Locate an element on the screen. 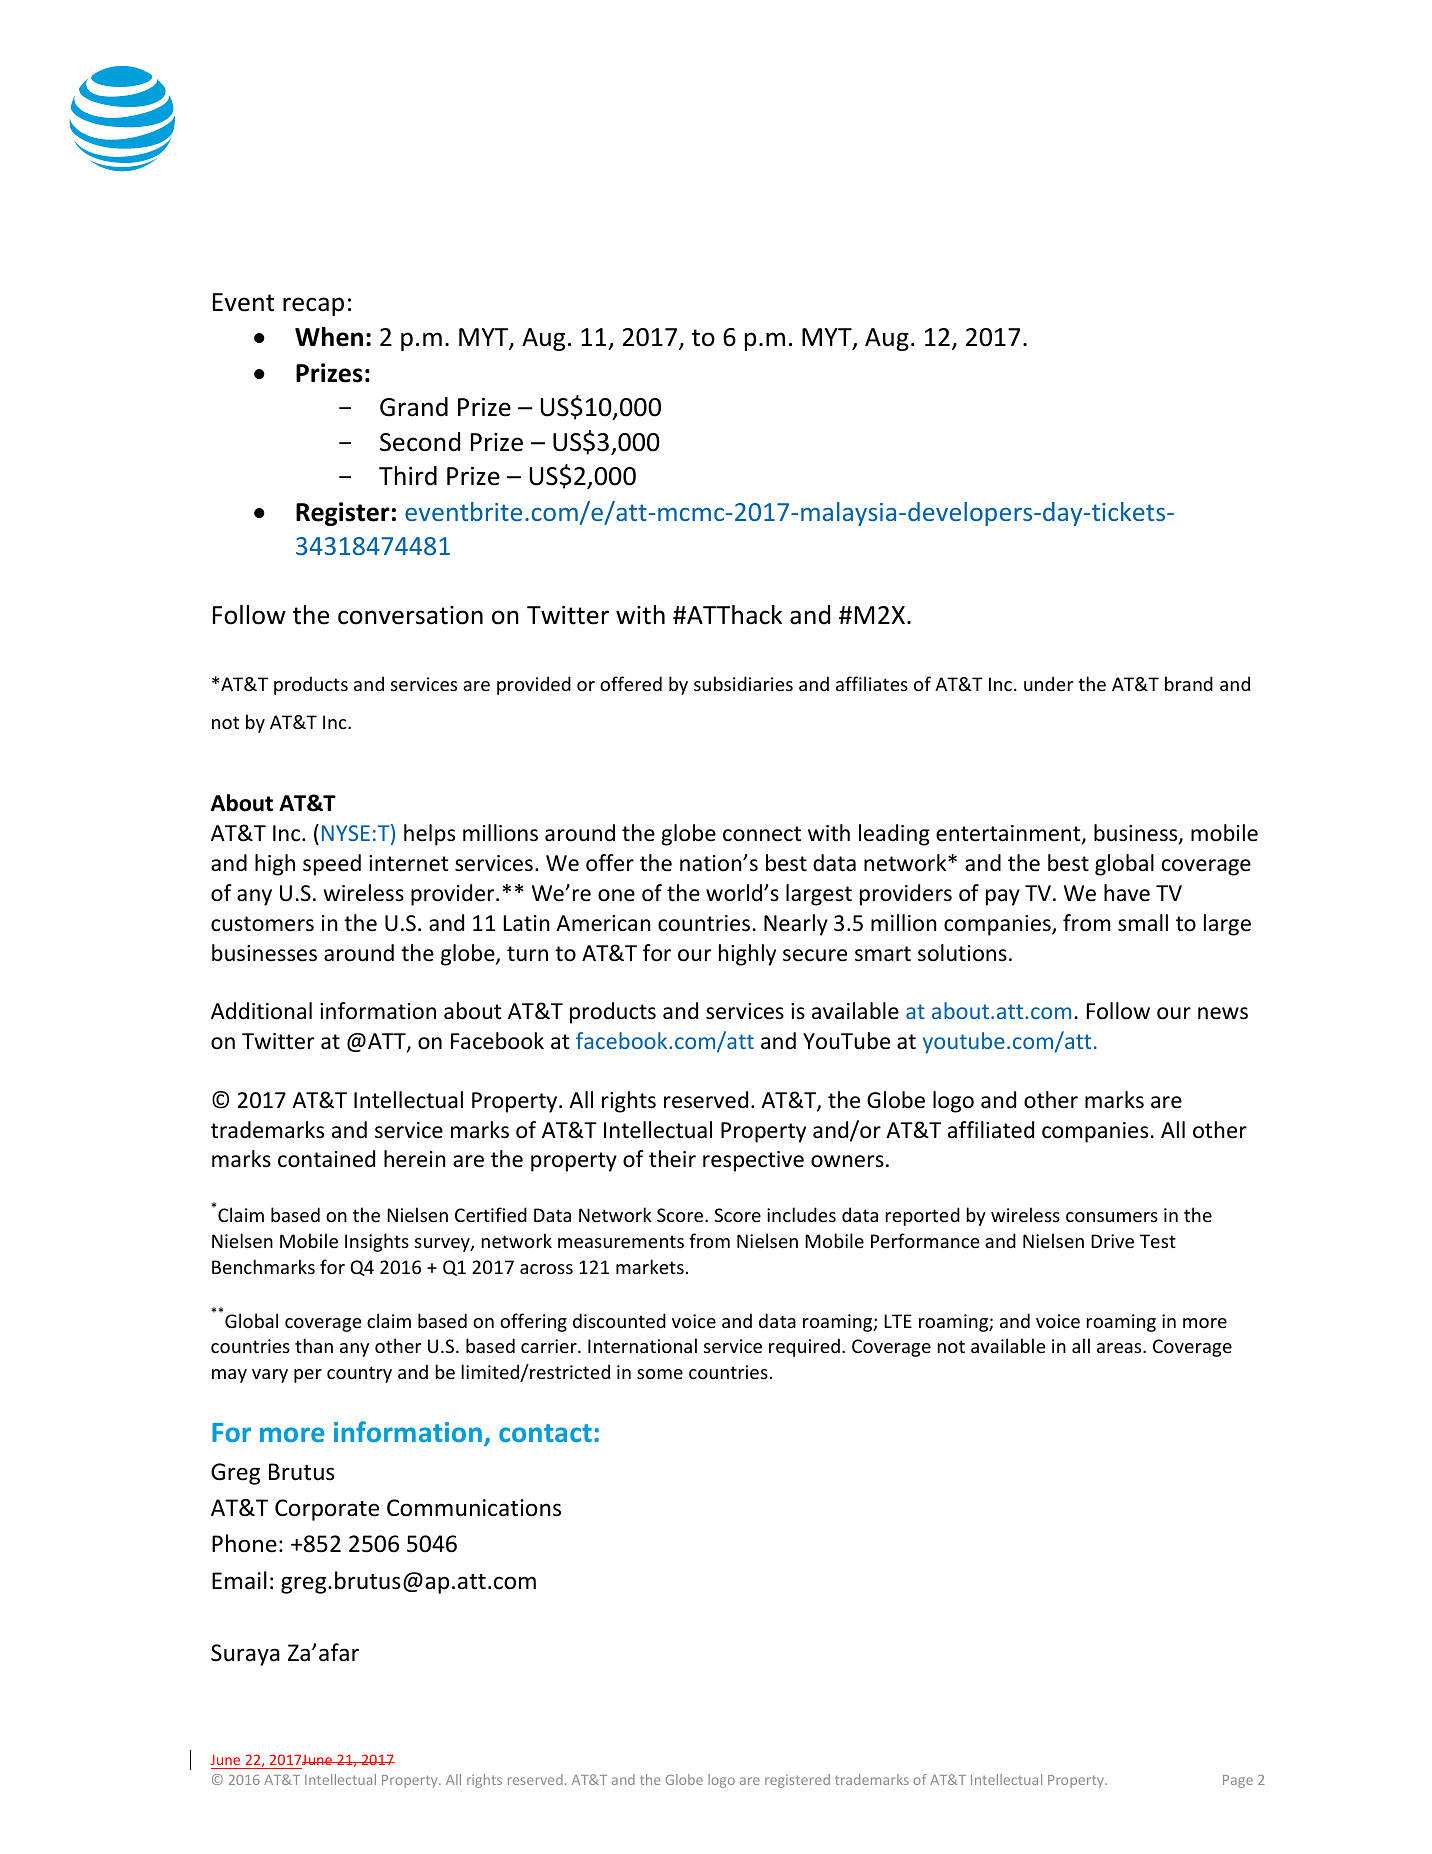 The width and height of the screenshot is (1432, 1854). Page is located at coordinates (1238, 1781).
